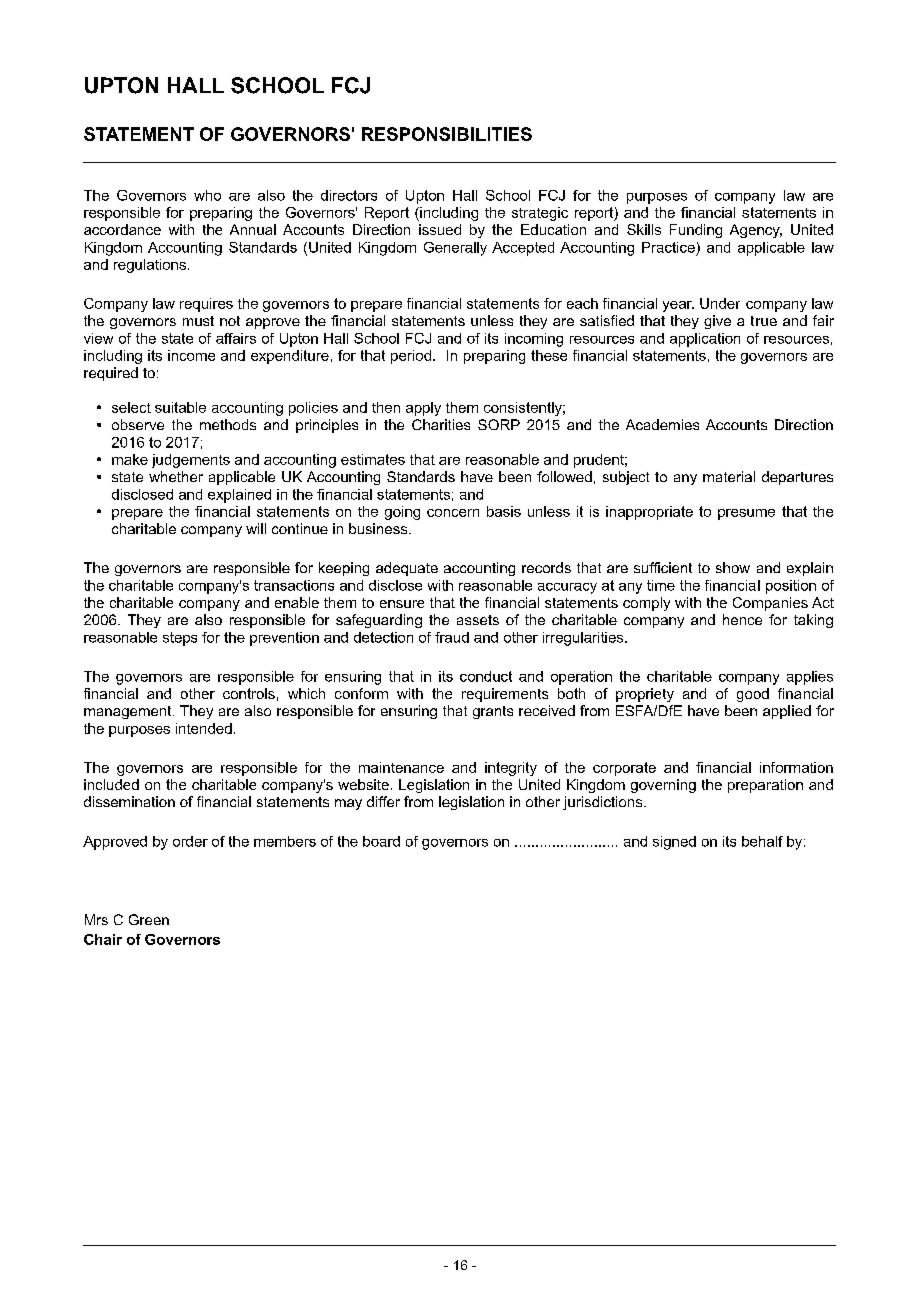 The width and height of the page is (924, 1308). What do you see at coordinates (746, 514) in the page?
I see `presume` at bounding box center [746, 514].
